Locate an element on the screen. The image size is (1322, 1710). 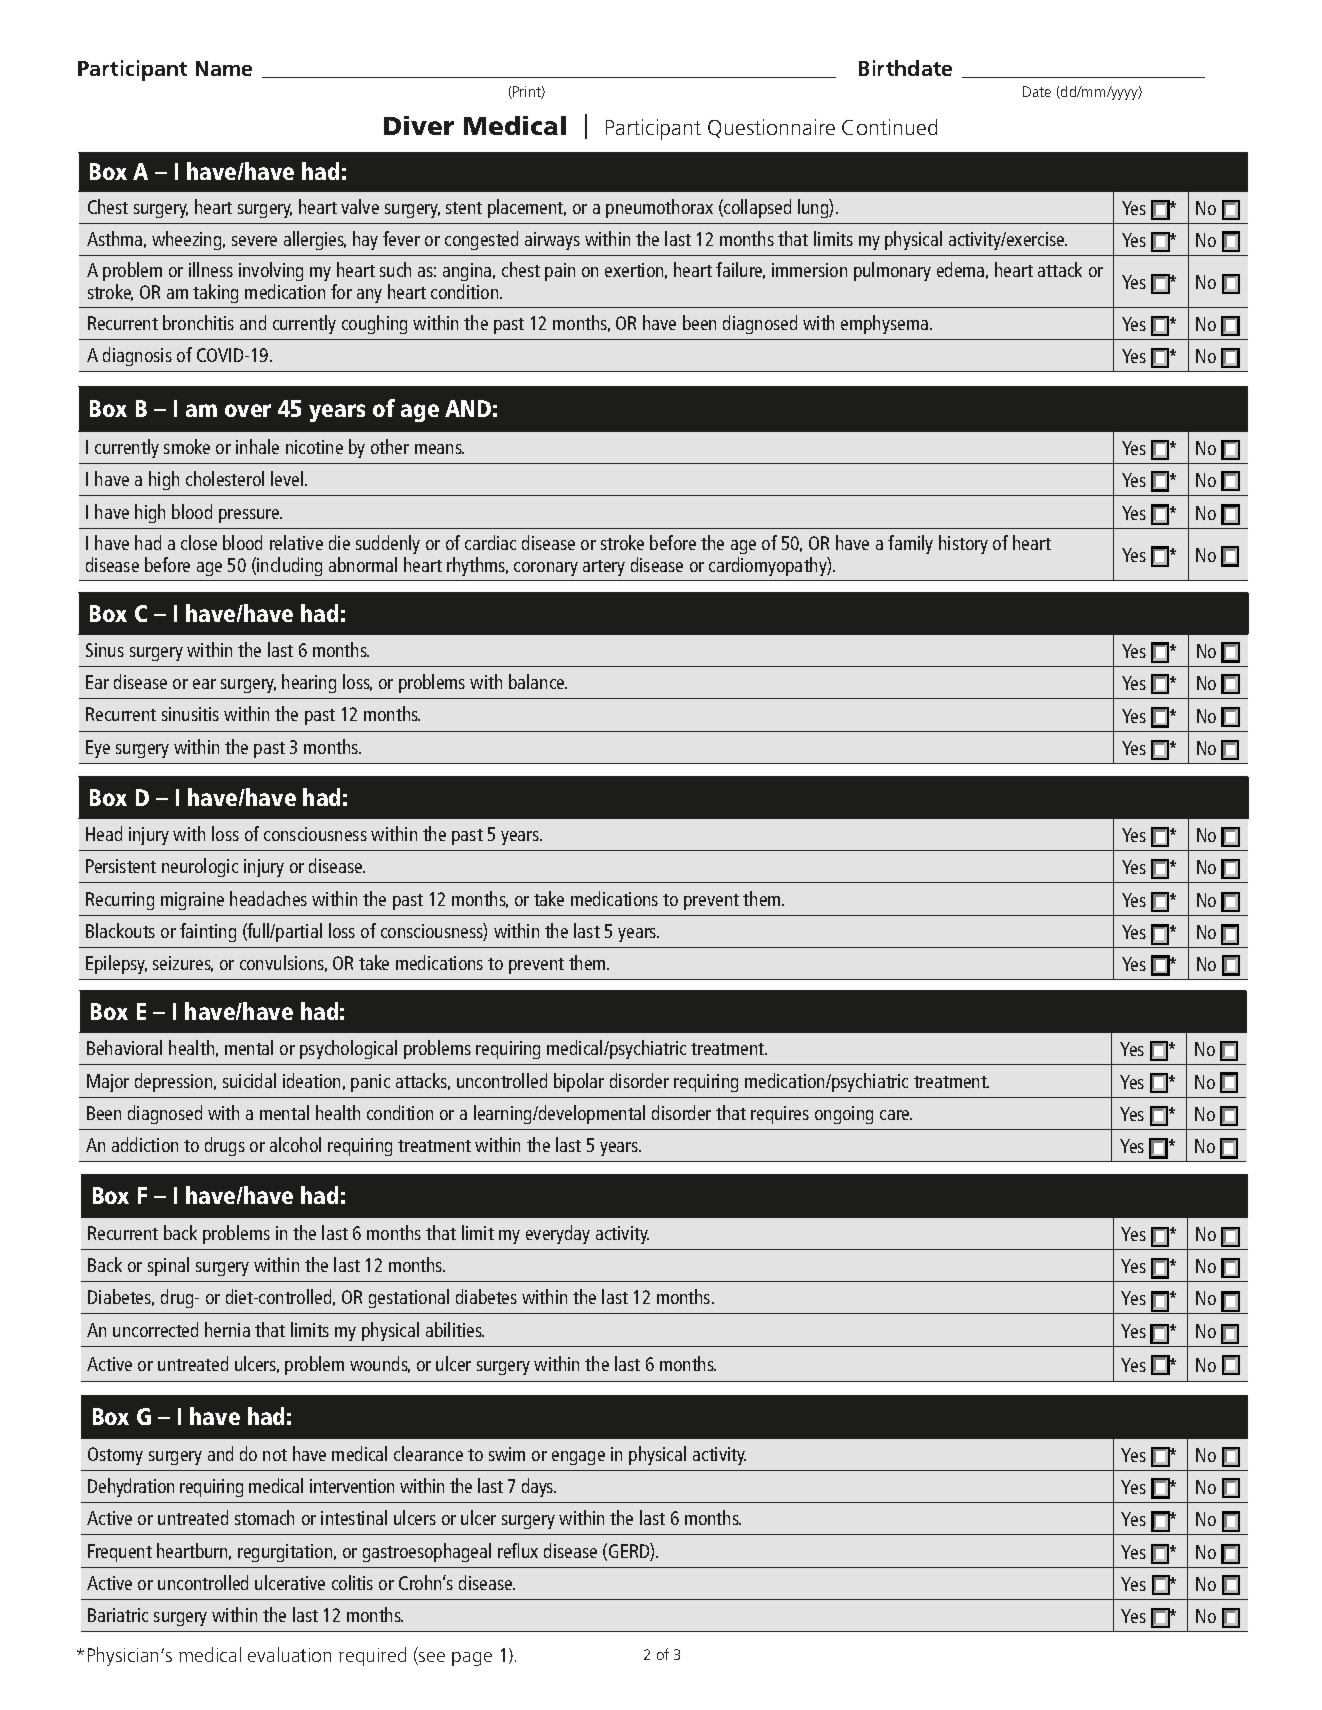
cholesterol is located at coordinates (225, 478).
